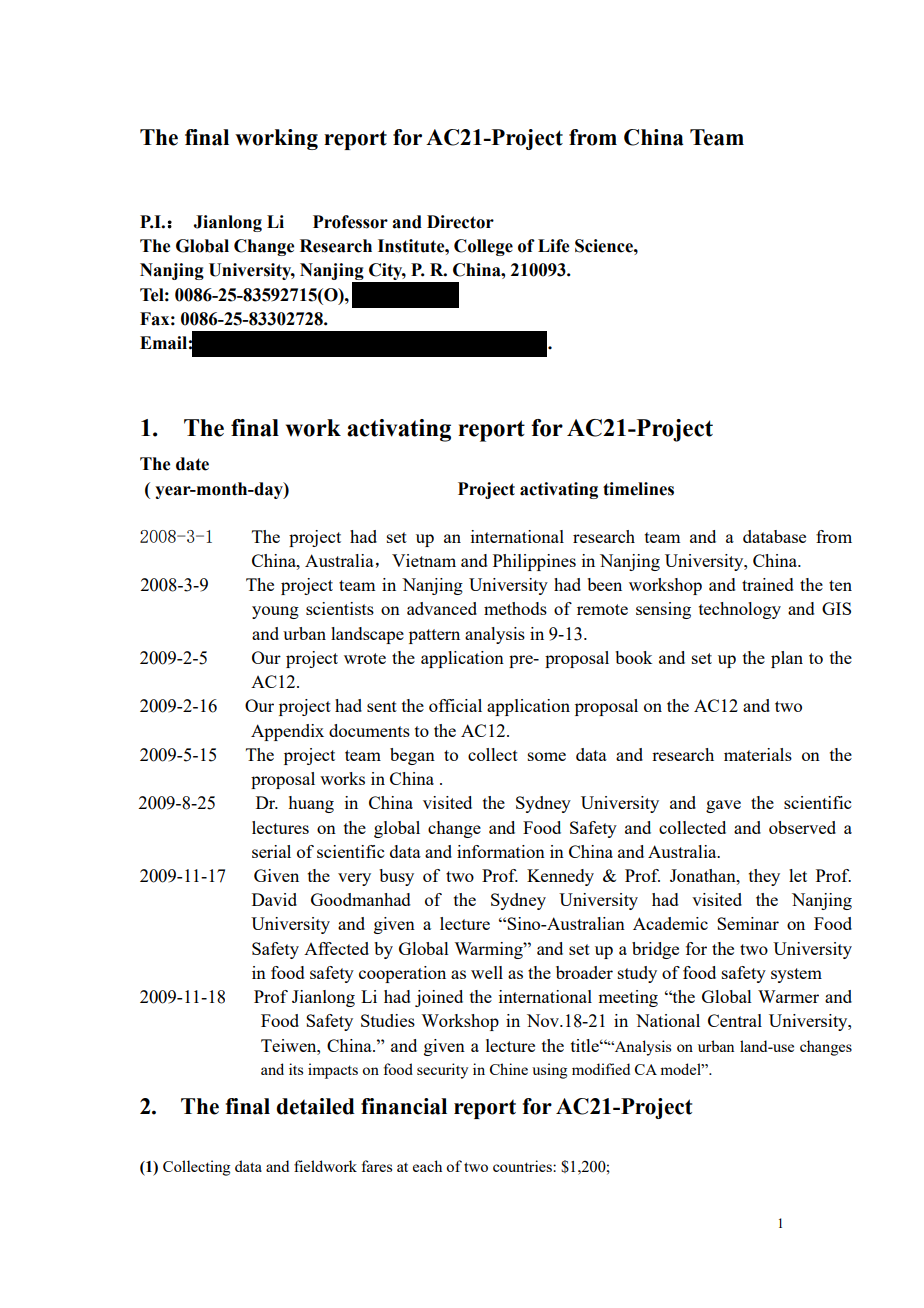 Image resolution: width=924 pixels, height=1308 pixels. What do you see at coordinates (523, 1166) in the document?
I see `countries` at bounding box center [523, 1166].
